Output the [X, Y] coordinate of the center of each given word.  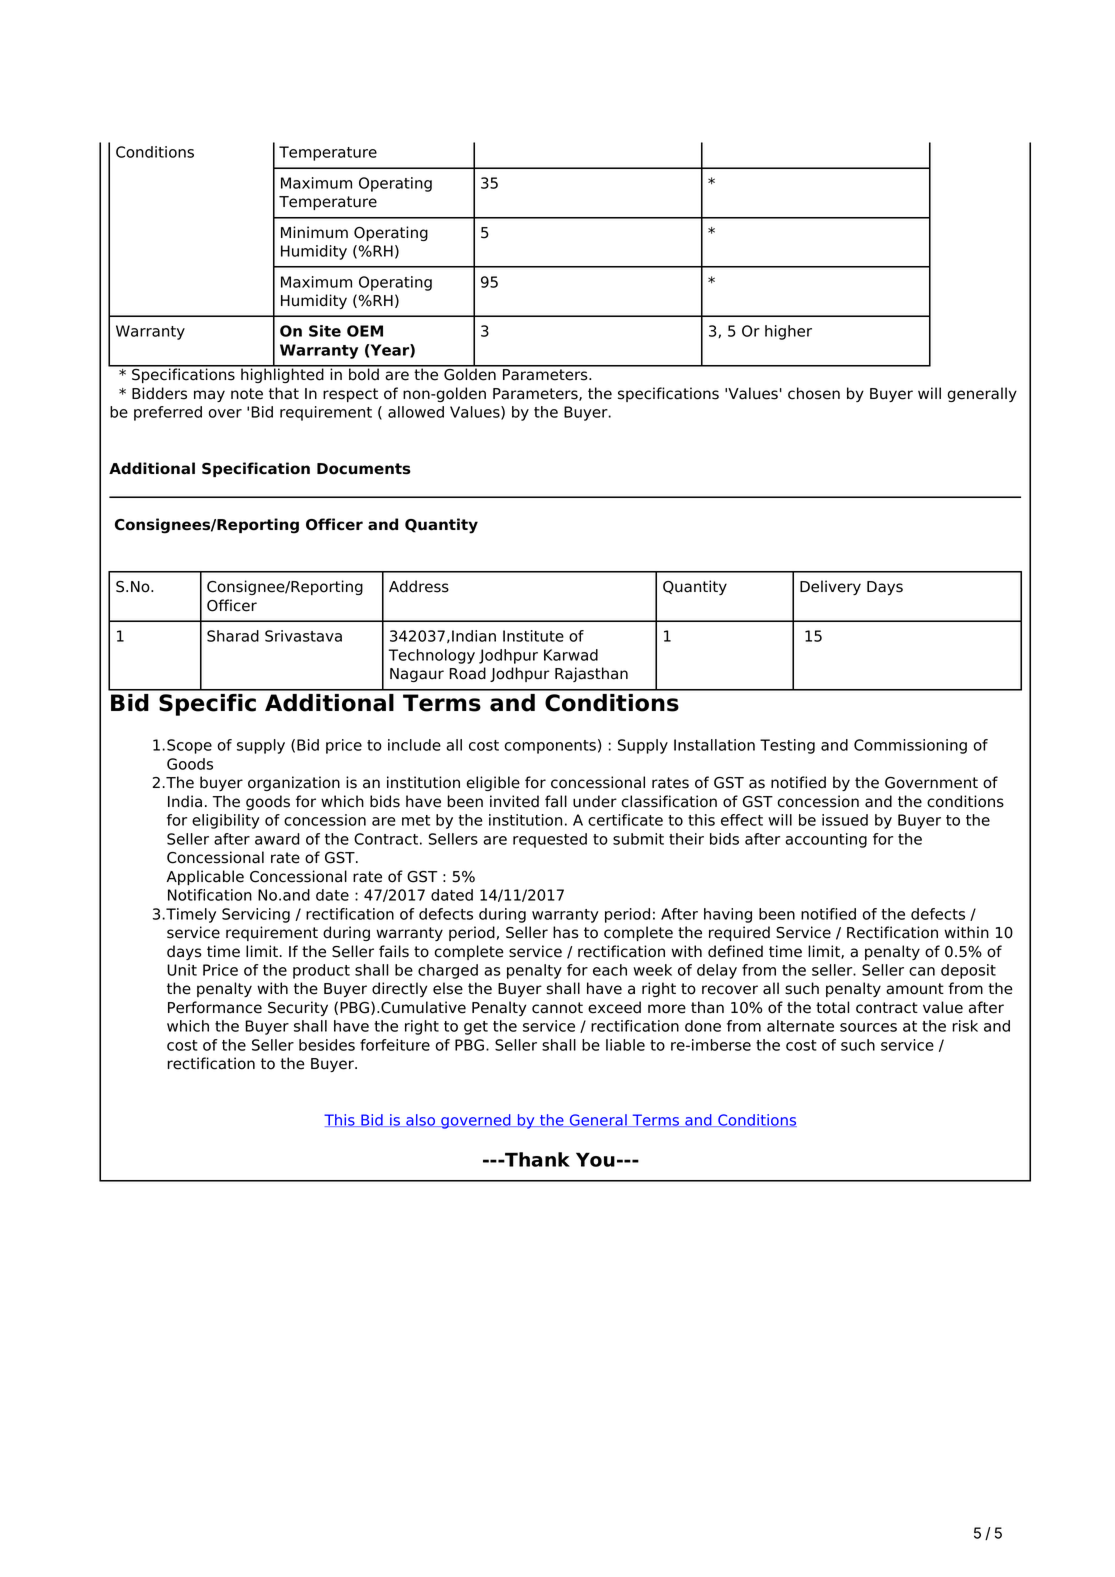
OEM [365, 331]
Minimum [314, 232]
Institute [533, 636]
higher [788, 332]
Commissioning [910, 746]
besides [327, 1045]
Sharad [233, 636]
